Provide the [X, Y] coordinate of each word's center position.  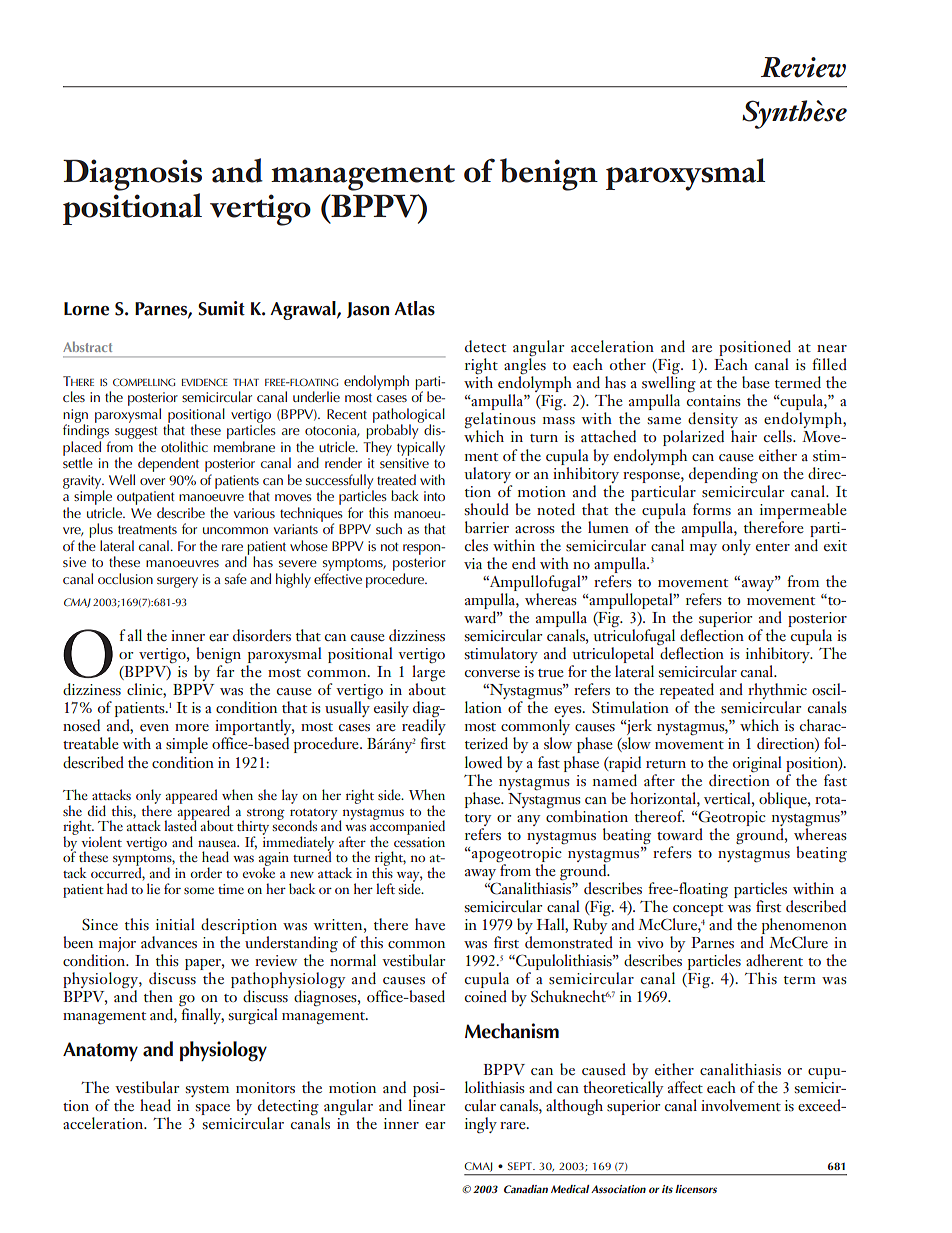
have [430, 924]
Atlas [414, 308]
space [213, 1109]
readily [424, 727]
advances [169, 942]
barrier [487, 527]
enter [773, 547]
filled [829, 364]
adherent [774, 960]
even [154, 727]
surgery [177, 582]
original [757, 764]
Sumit [221, 308]
